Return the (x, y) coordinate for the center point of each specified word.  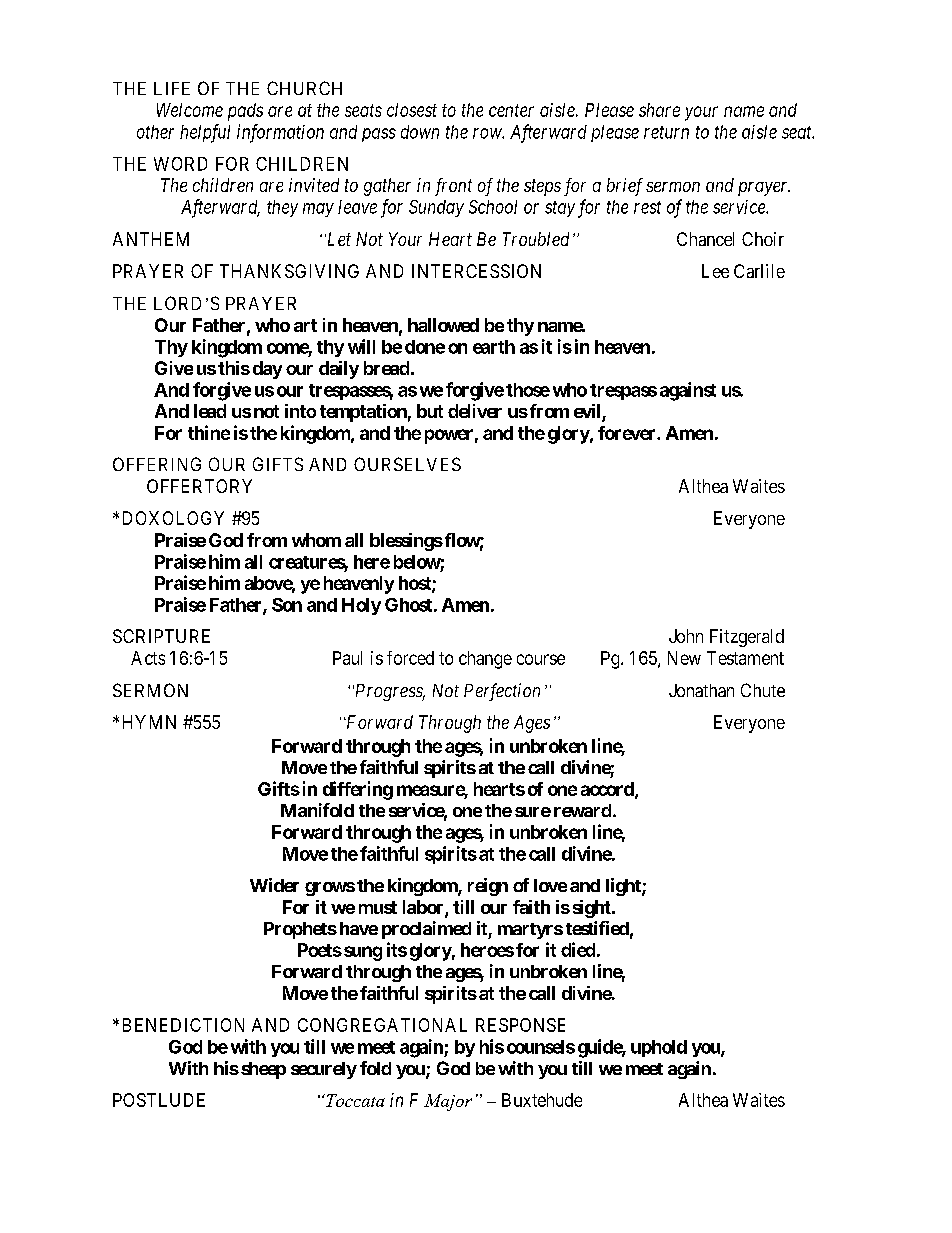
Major (448, 1102)
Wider (274, 885)
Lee (715, 271)
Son (287, 605)
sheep (263, 1070)
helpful (205, 133)
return (666, 132)
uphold (659, 1048)
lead (210, 411)
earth (494, 347)
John (686, 636)
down (420, 132)
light (624, 887)
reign (488, 887)
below (417, 562)
